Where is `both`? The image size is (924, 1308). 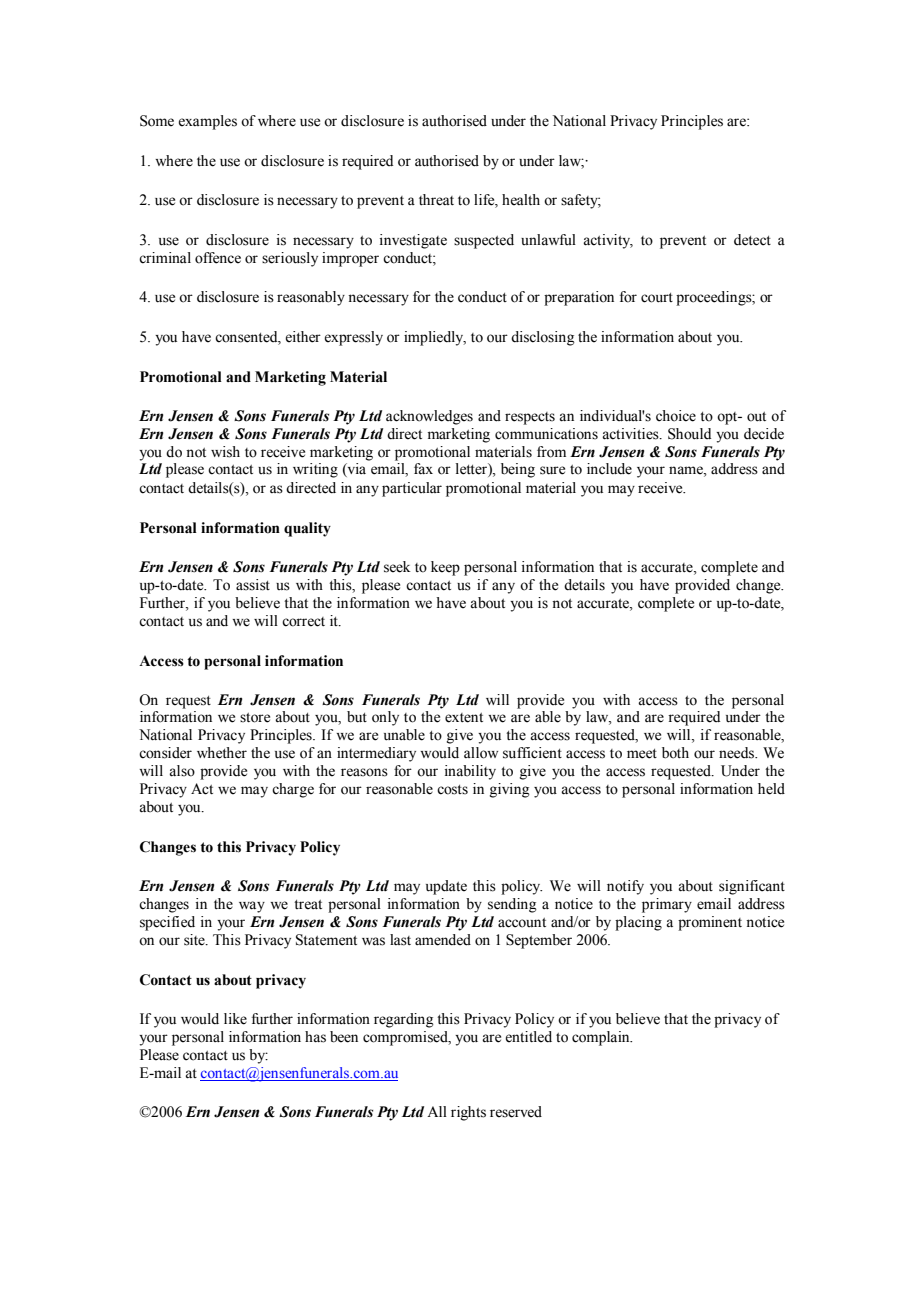 both is located at coordinates (675, 753).
